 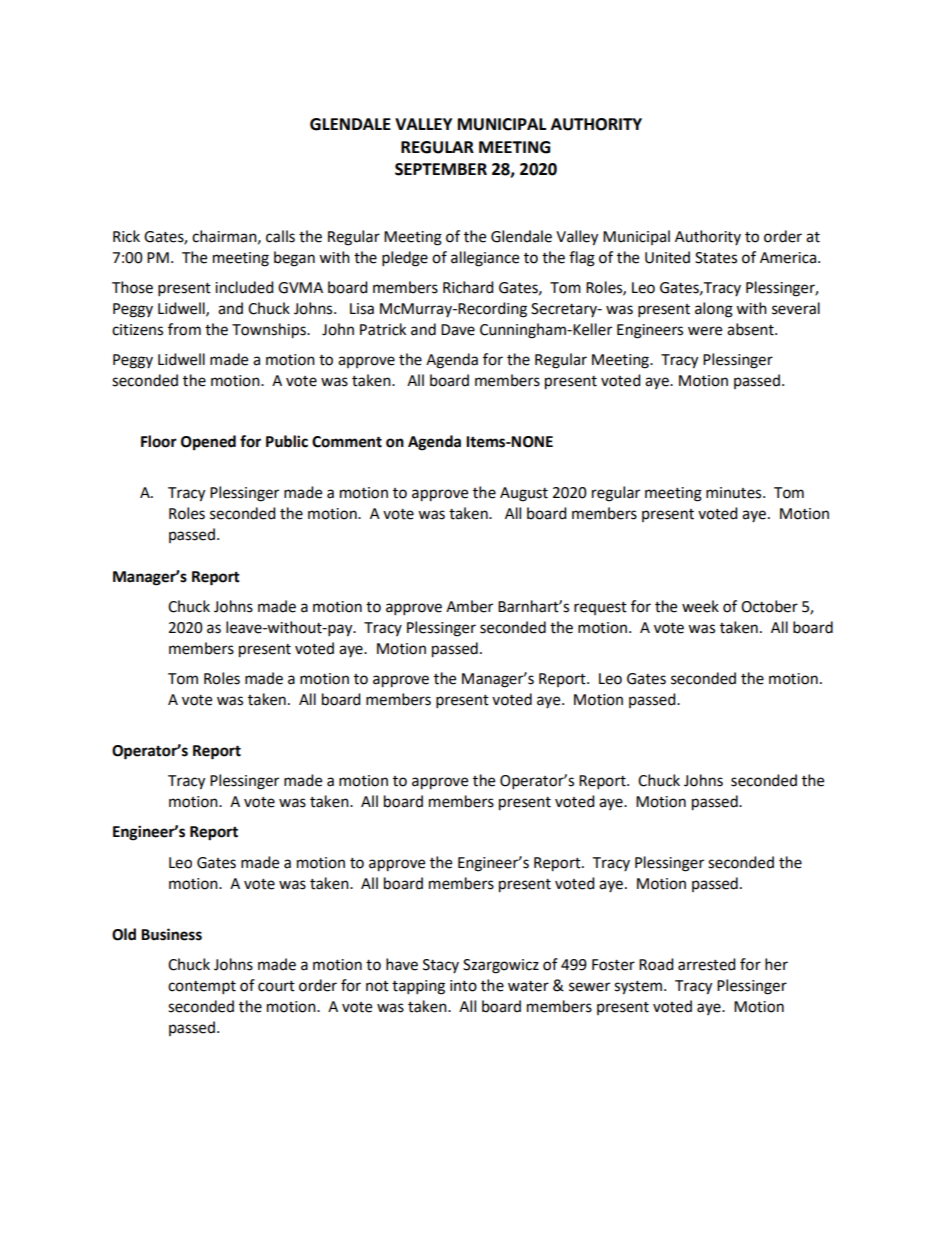 I want to click on contempt, so click(x=202, y=988).
